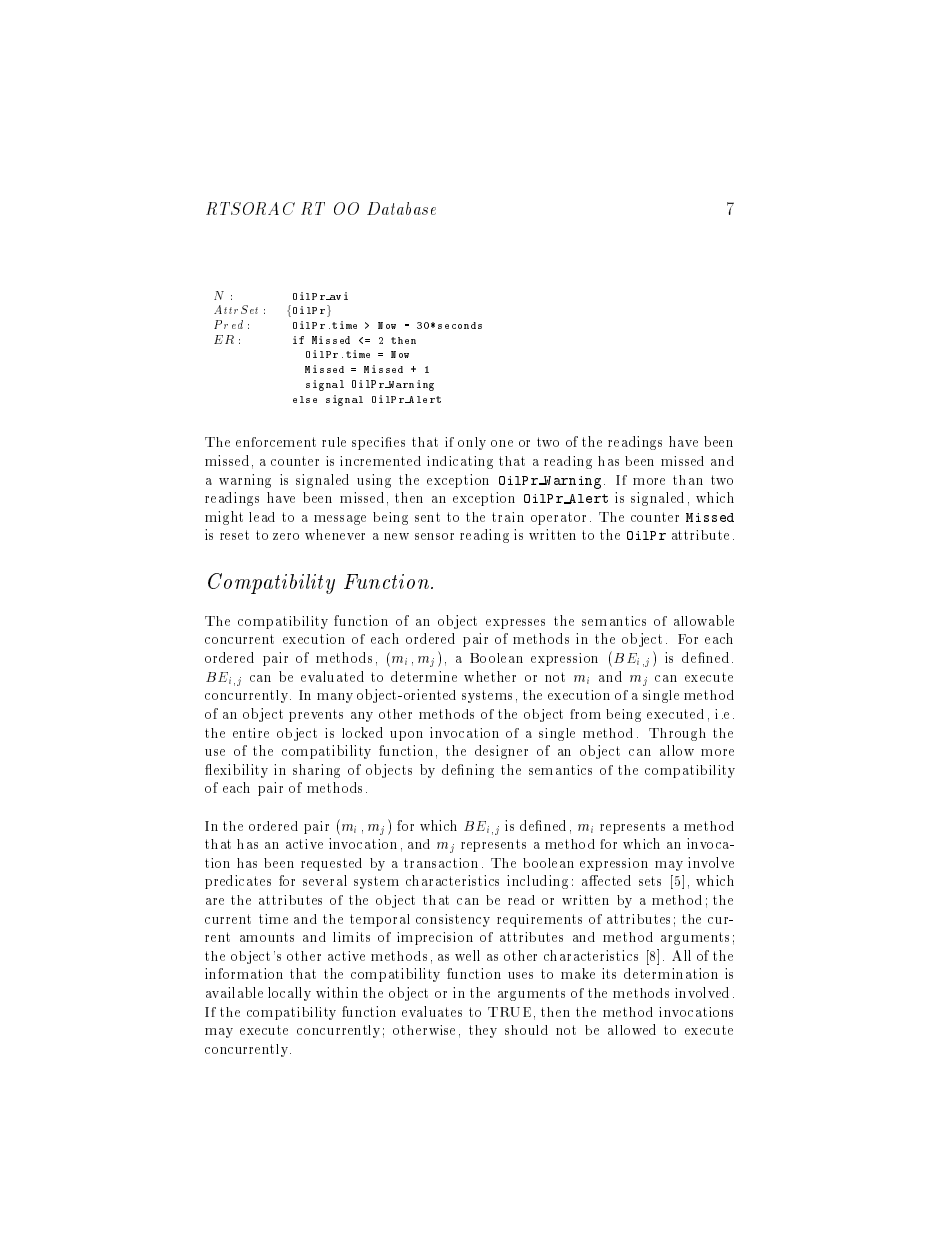 The height and width of the image is (1233, 952). Describe the element at coordinates (401, 208) in the image. I see `Database` at that location.
